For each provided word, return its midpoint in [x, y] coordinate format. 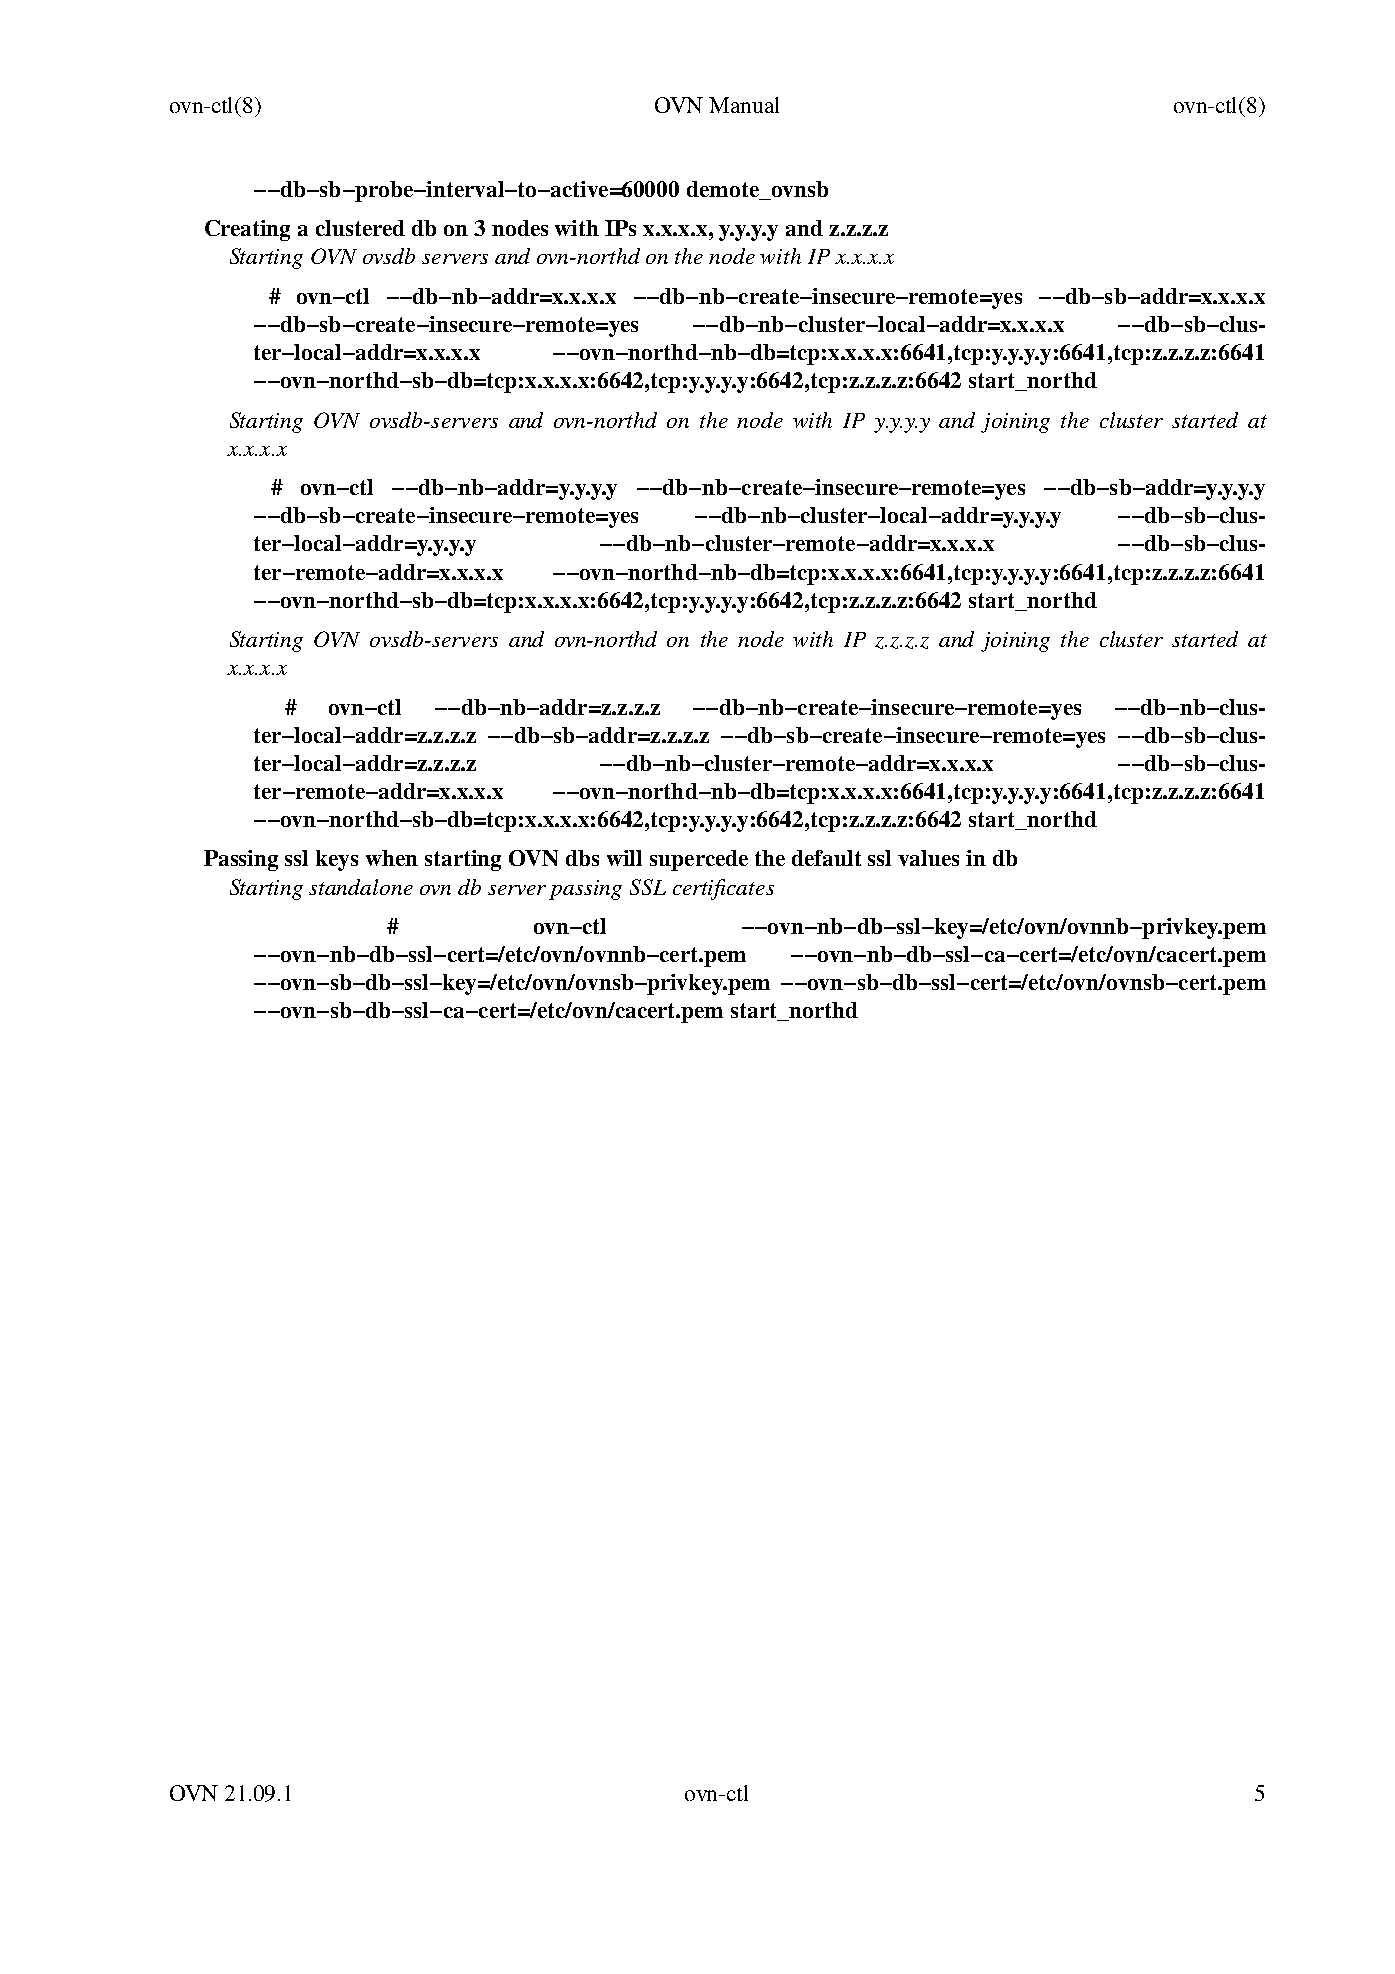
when [392, 858]
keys [337, 860]
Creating [247, 230]
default [826, 858]
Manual [744, 105]
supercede [699, 860]
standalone [361, 887]
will [624, 858]
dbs [582, 858]
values [928, 858]
